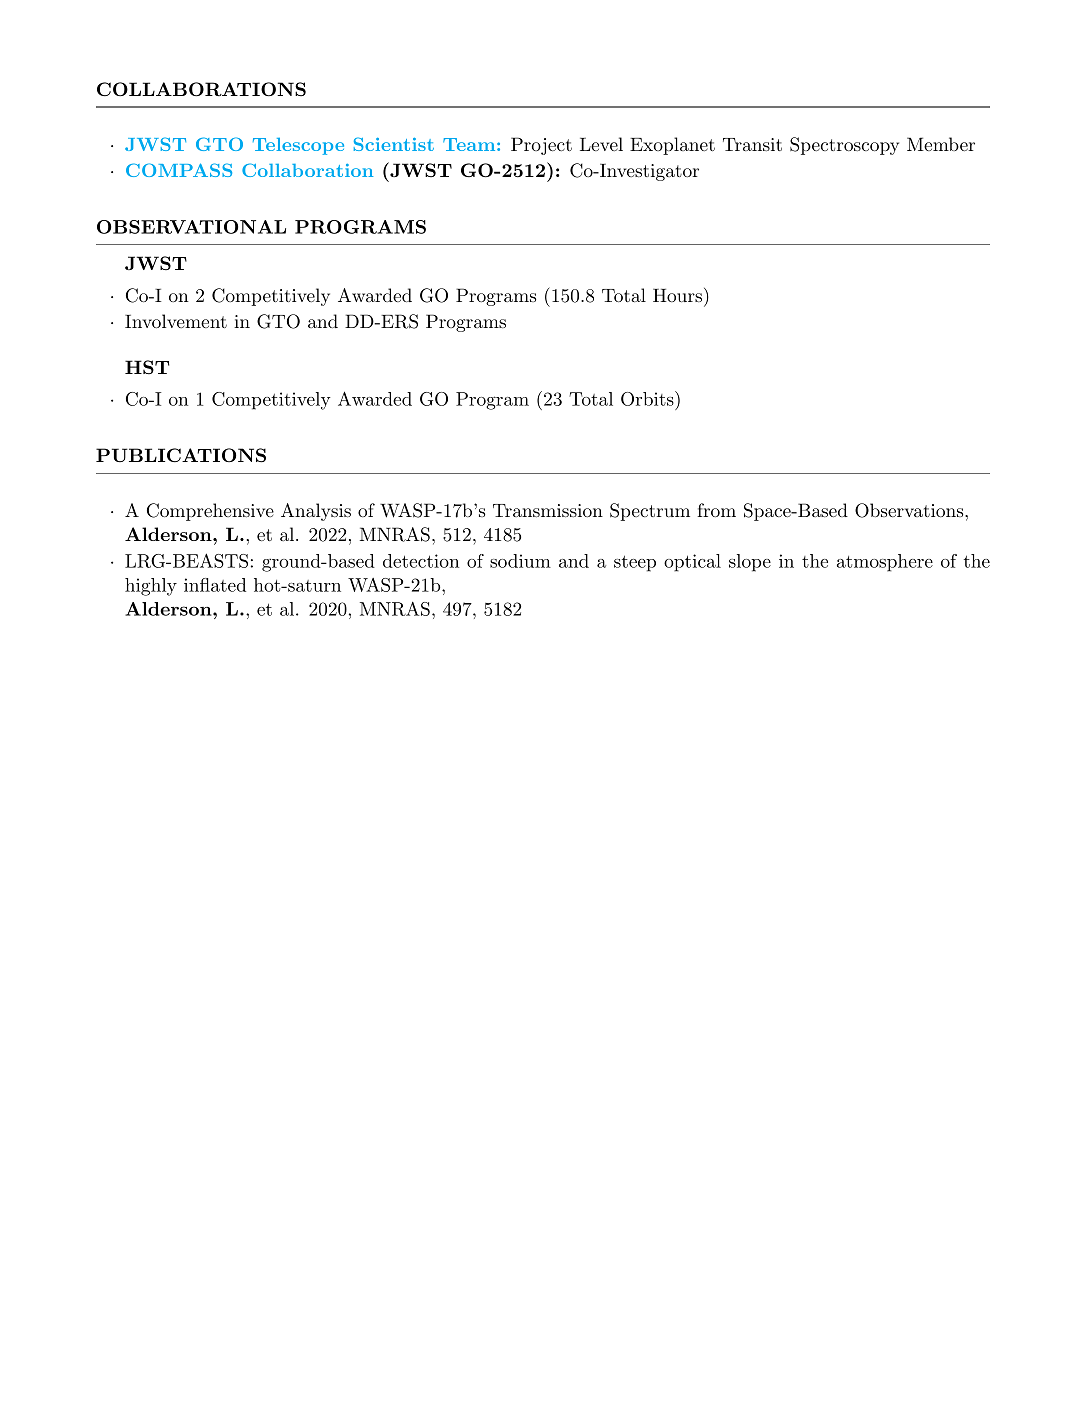 Image resolution: width=1086 pixels, height=1405 pixels. What do you see at coordinates (844, 146) in the screenshot?
I see `Spectroscopy` at bounding box center [844, 146].
